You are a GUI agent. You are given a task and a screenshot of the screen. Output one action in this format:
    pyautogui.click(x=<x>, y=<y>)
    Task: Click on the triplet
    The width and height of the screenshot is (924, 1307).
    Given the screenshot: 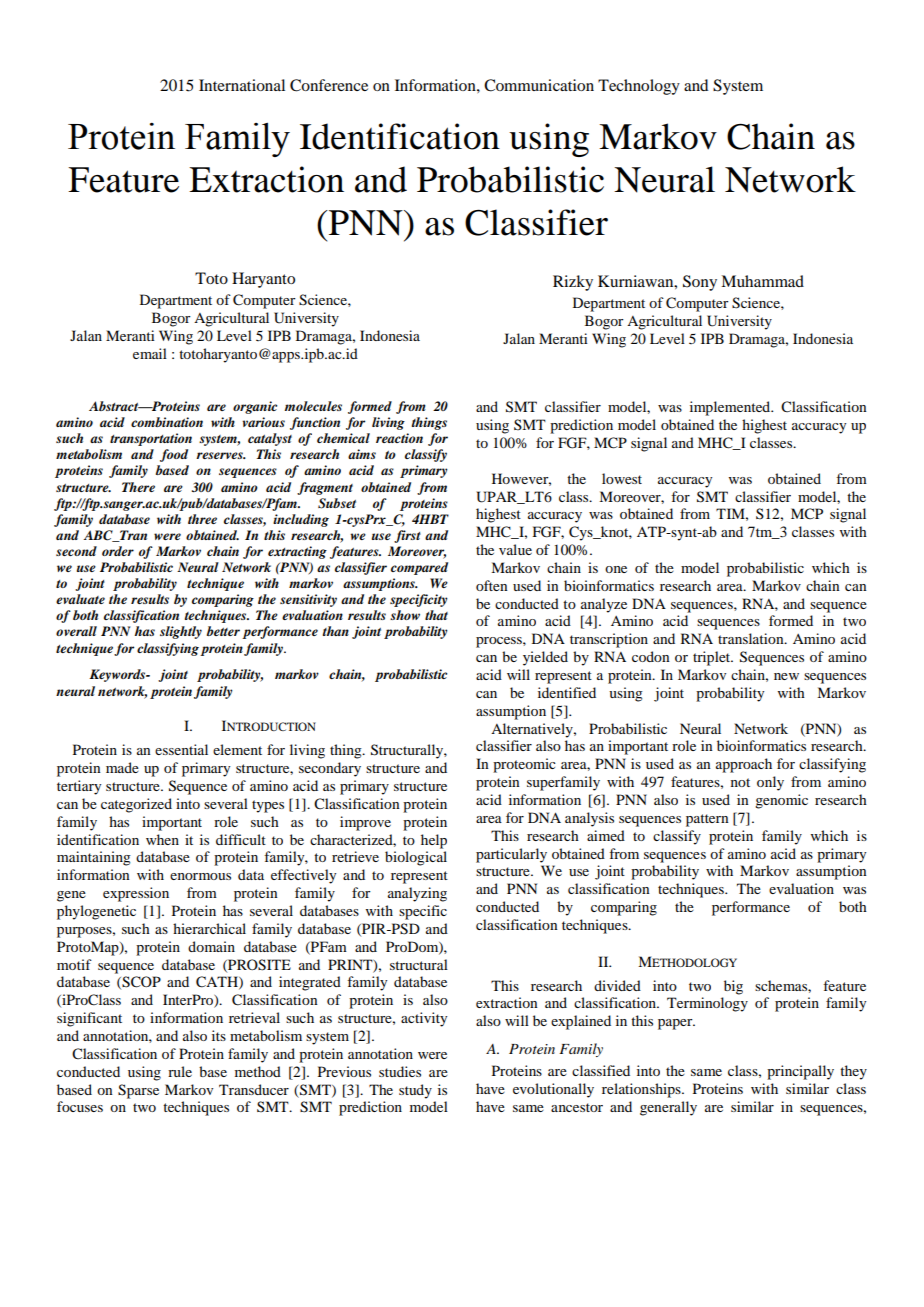 What is the action you would take?
    pyautogui.click(x=713, y=658)
